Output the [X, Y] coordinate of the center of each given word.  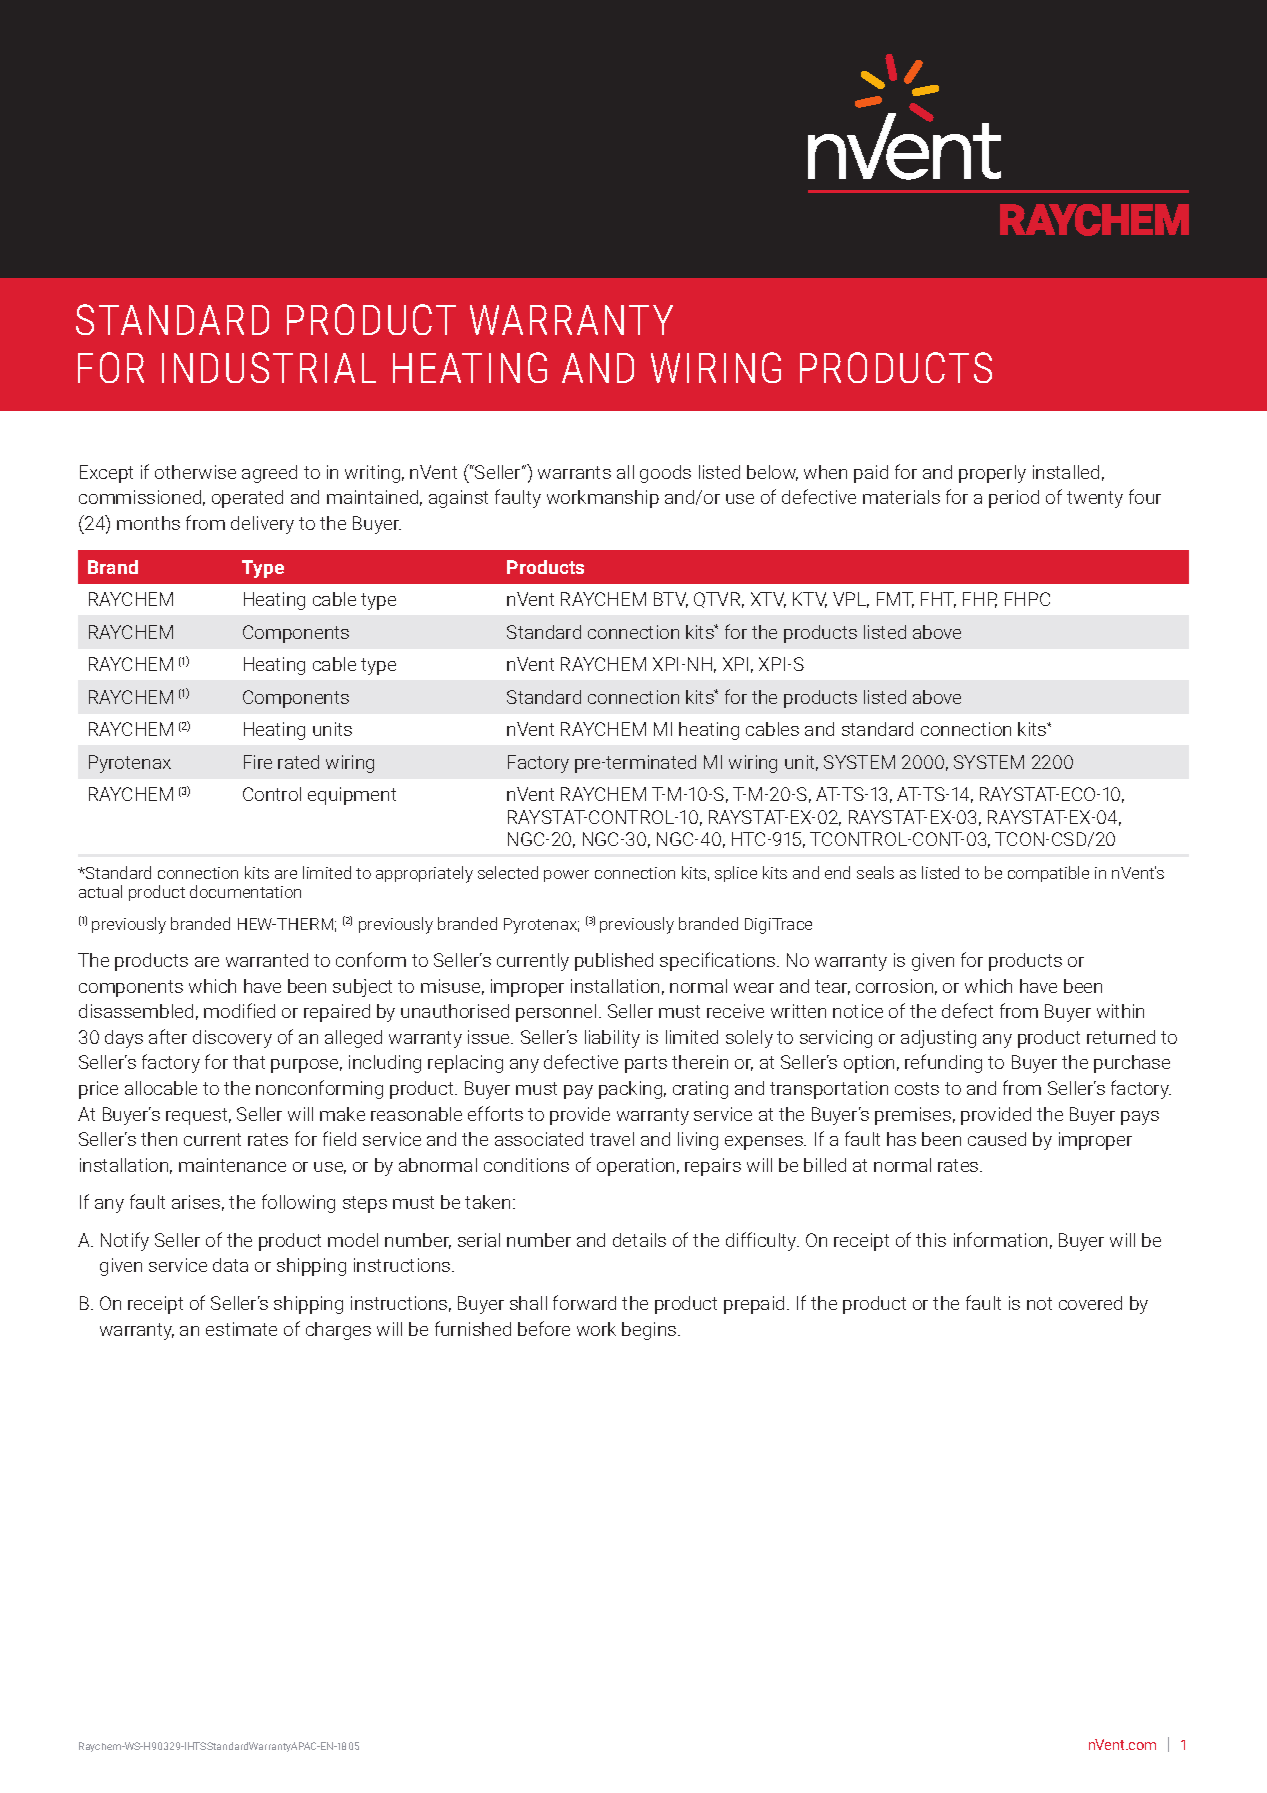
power [566, 876]
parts [646, 1064]
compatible [1048, 874]
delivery [262, 525]
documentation [245, 891]
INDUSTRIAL [269, 367]
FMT [895, 600]
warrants [574, 472]
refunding [943, 1063]
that [249, 1062]
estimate [241, 1329]
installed [1066, 472]
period [1014, 499]
